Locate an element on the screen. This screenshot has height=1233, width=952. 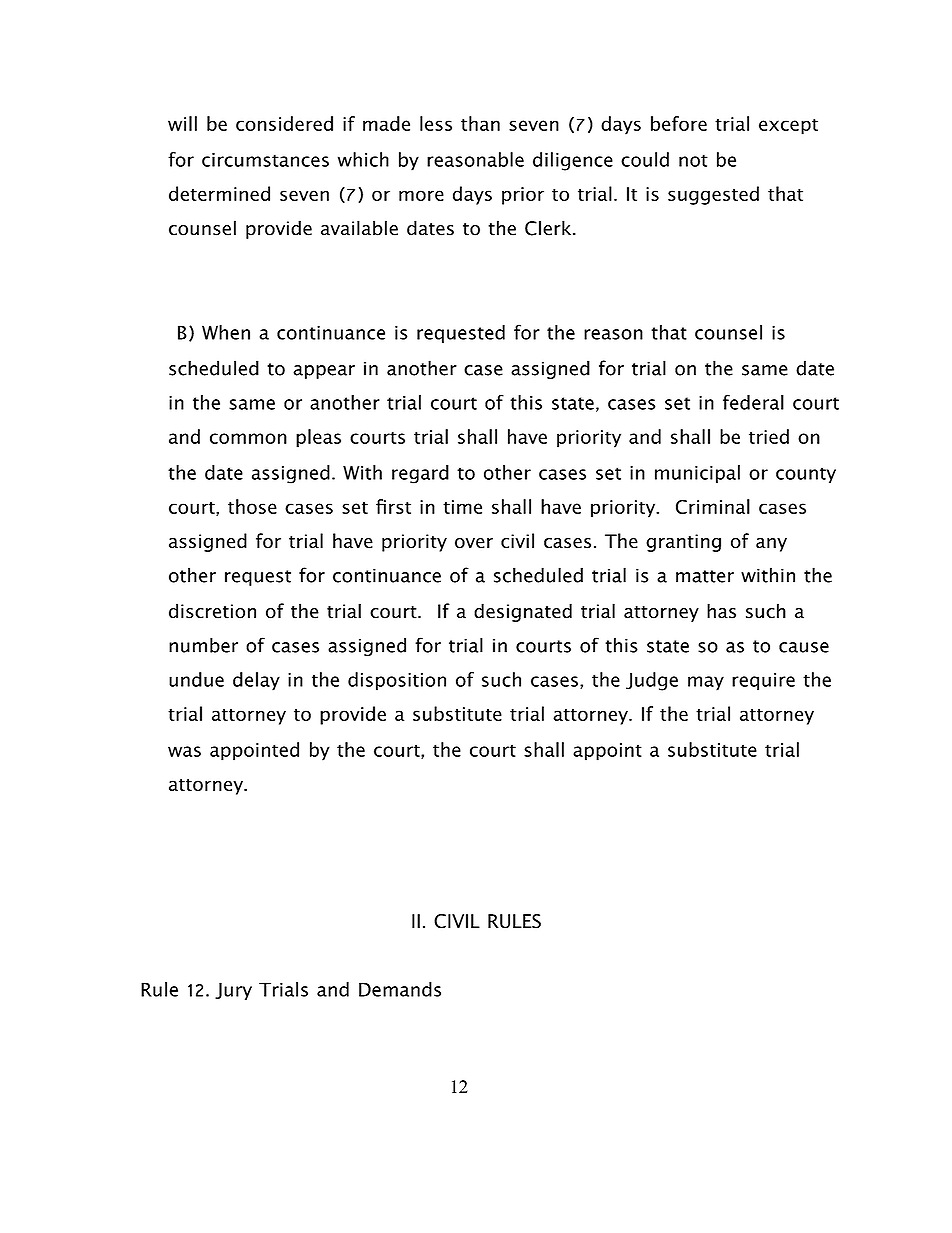
those is located at coordinates (252, 506).
